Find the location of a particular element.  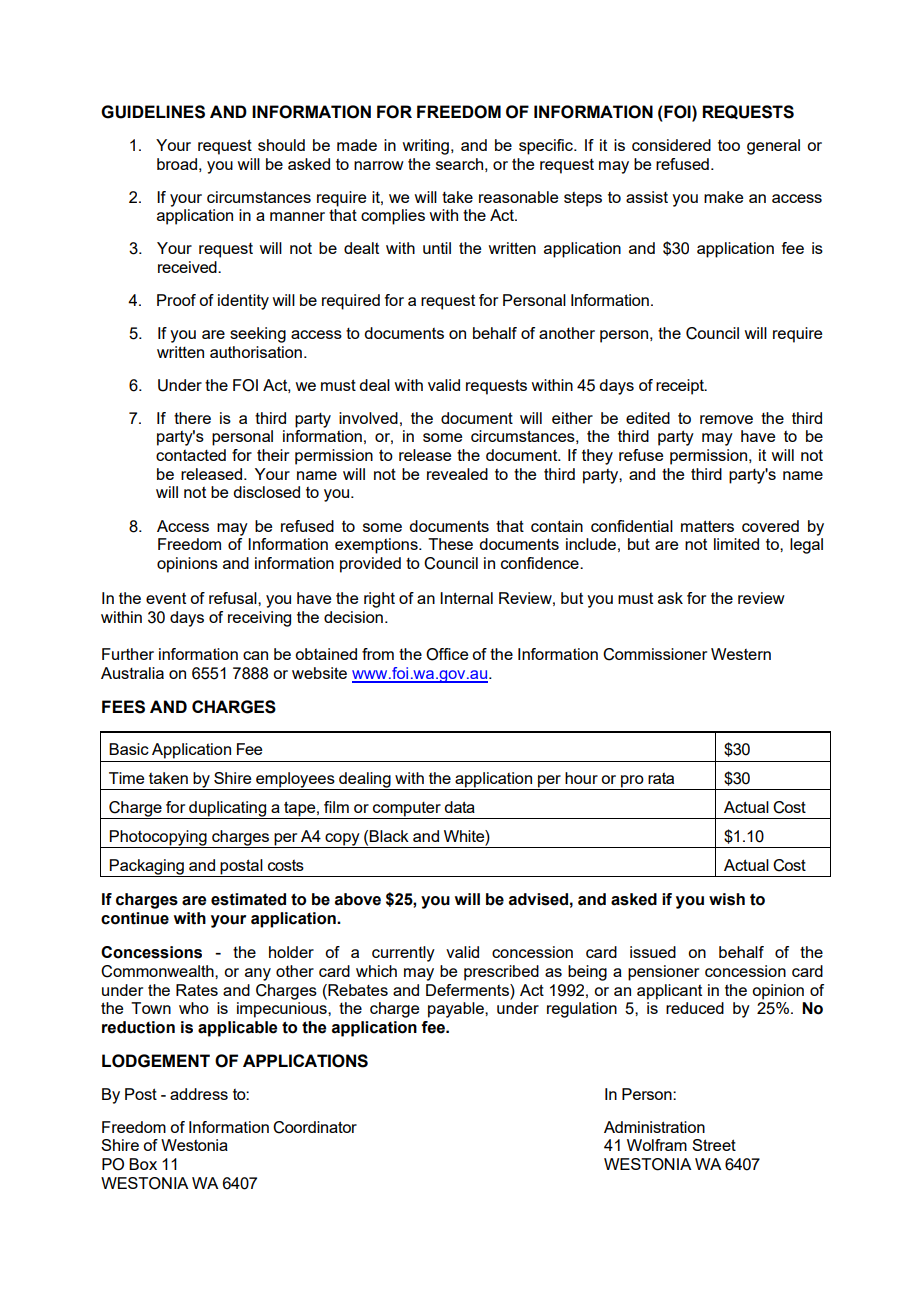

Coordinator is located at coordinates (315, 1127).
